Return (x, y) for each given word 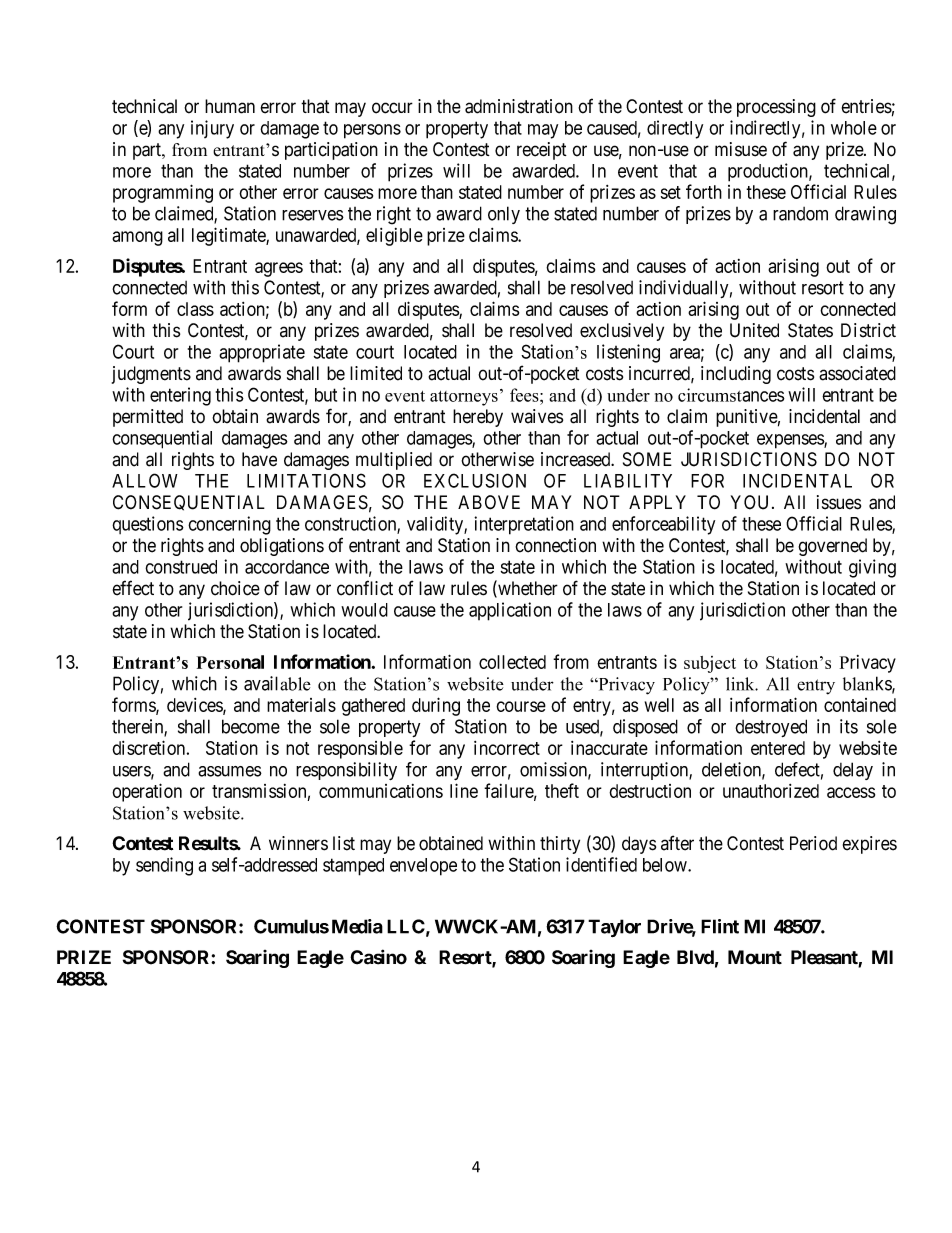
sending (164, 866)
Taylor (614, 928)
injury (212, 129)
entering (180, 396)
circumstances (731, 395)
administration (519, 106)
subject (710, 664)
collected (512, 662)
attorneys (464, 398)
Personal (230, 662)
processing (776, 108)
